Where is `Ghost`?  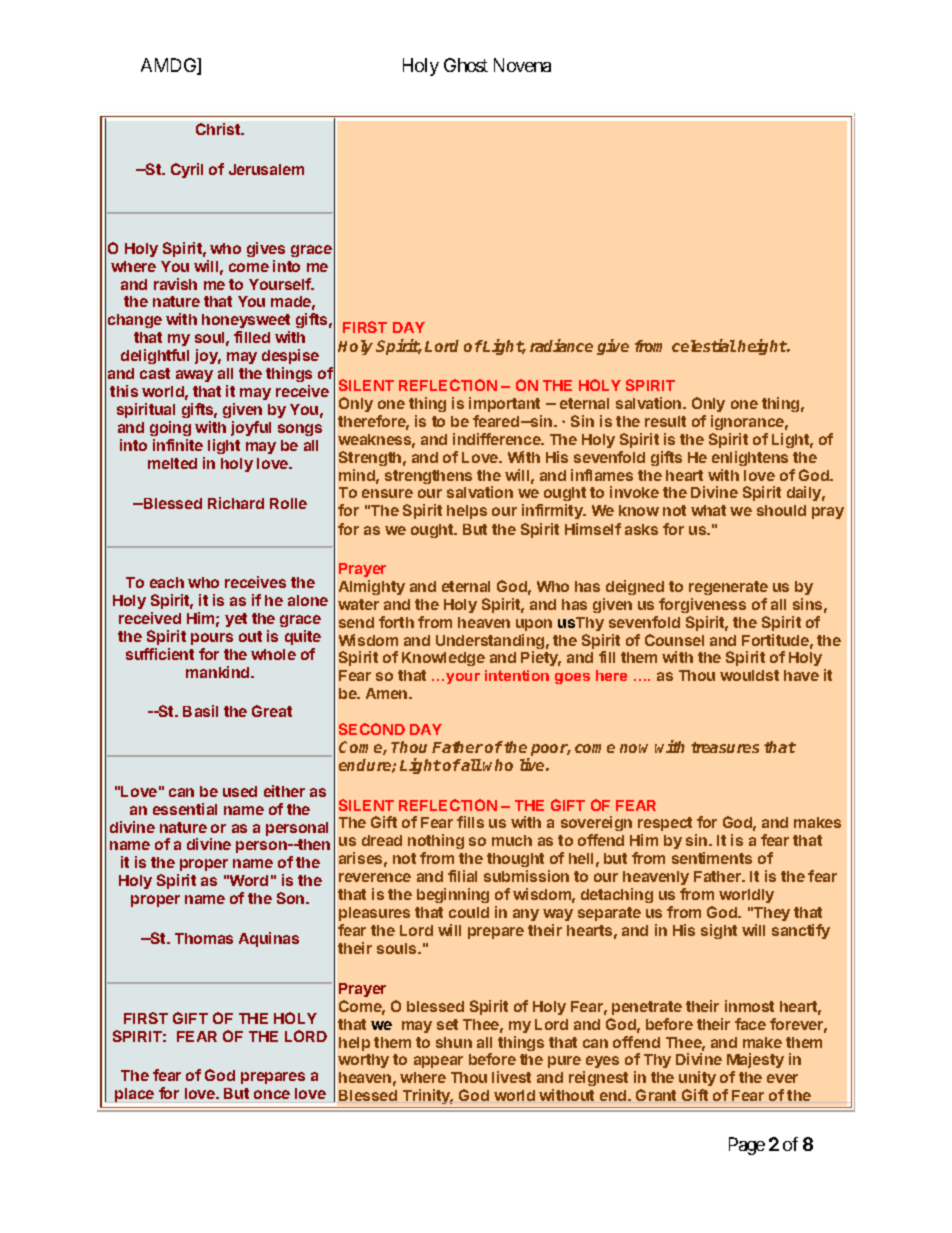 Ghost is located at coordinates (466, 65).
